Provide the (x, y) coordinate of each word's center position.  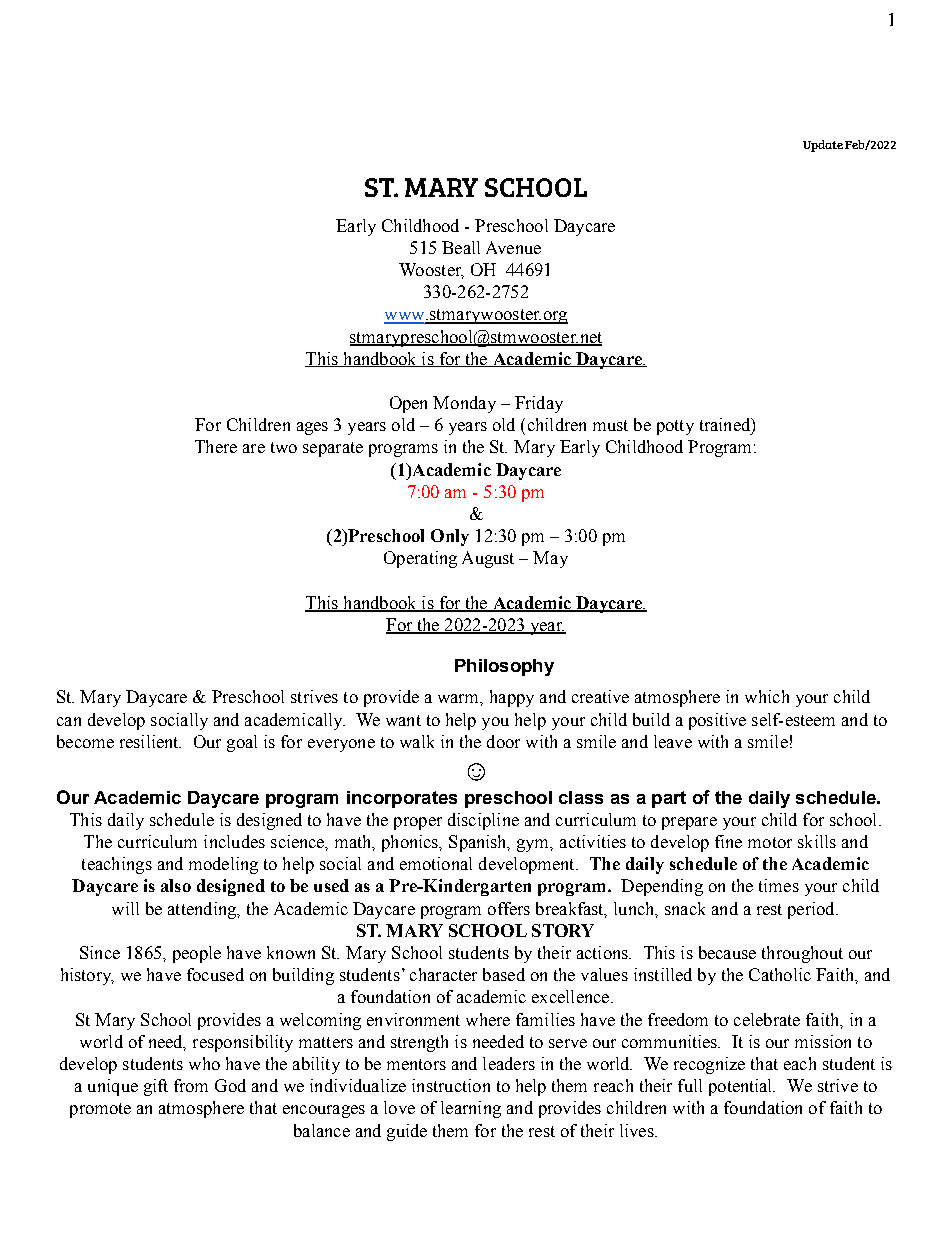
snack (685, 908)
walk (417, 741)
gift (156, 1087)
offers (509, 908)
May (550, 559)
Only (450, 537)
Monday (464, 404)
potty (675, 427)
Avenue (513, 247)
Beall (461, 247)
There (216, 446)
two (284, 447)
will (125, 908)
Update (823, 146)
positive (717, 721)
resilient (150, 741)
